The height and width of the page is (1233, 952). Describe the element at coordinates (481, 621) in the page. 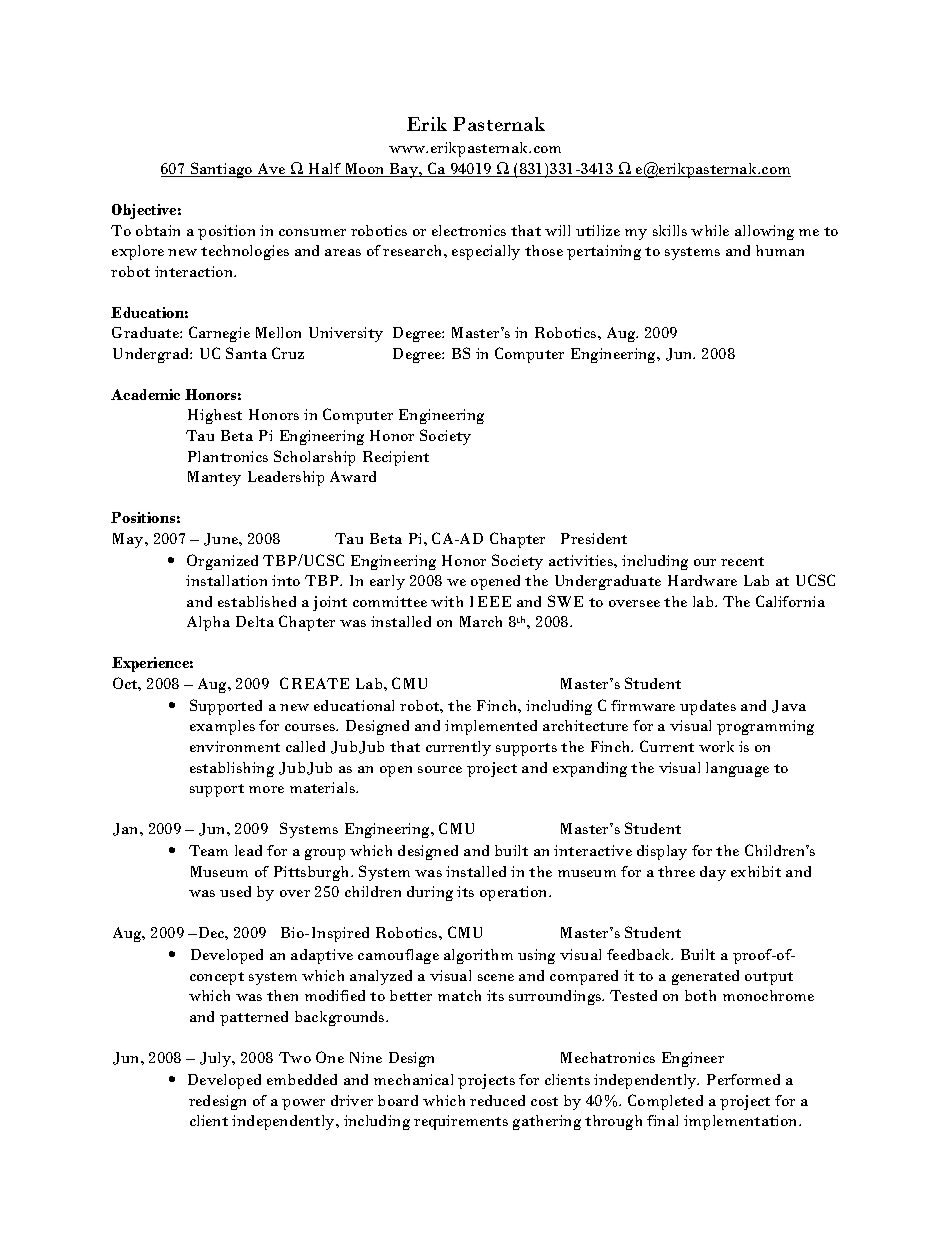

I see `March` at that location.
